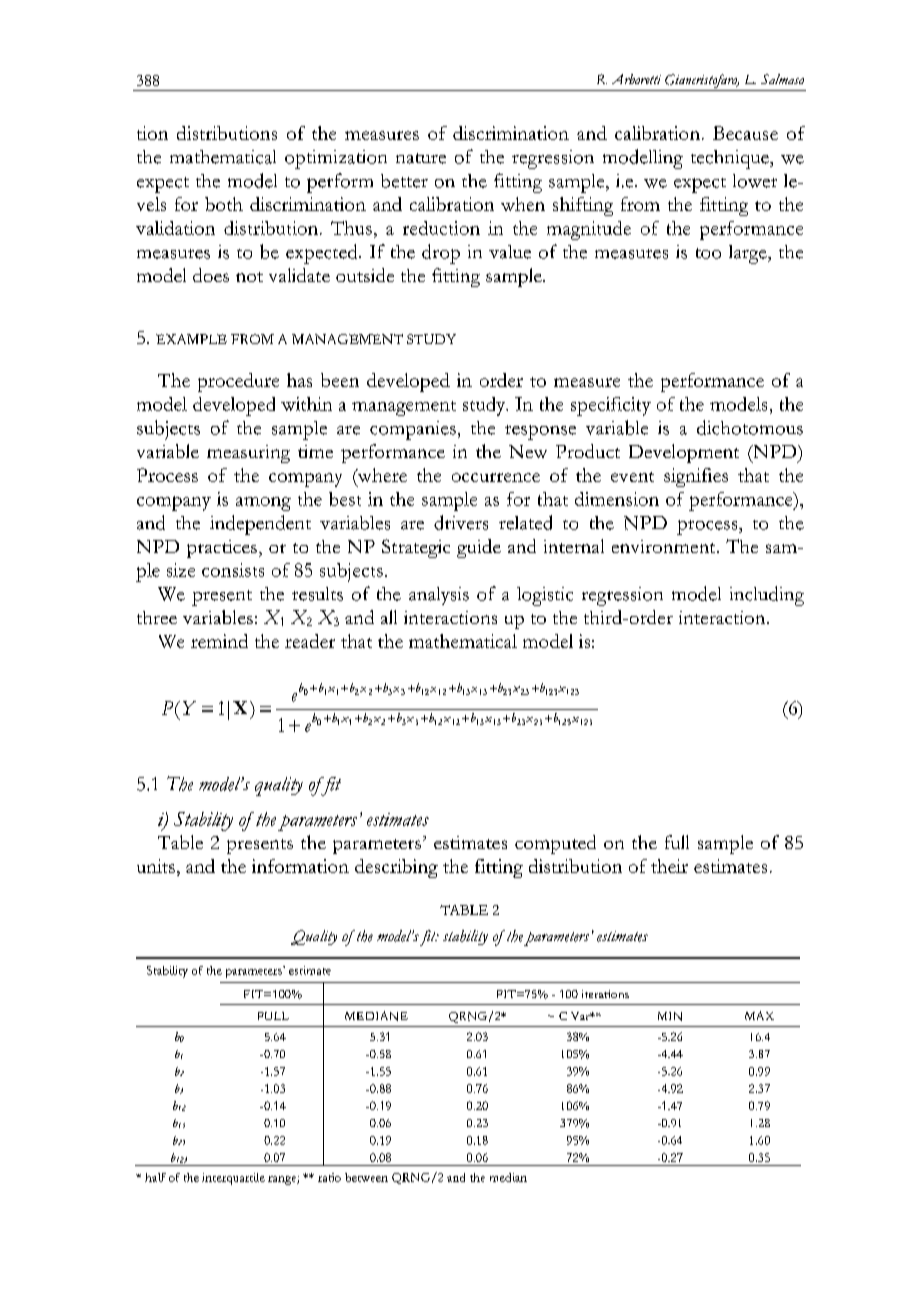 The width and height of the page is (924, 1308). I want to click on analysis, so click(439, 596).
